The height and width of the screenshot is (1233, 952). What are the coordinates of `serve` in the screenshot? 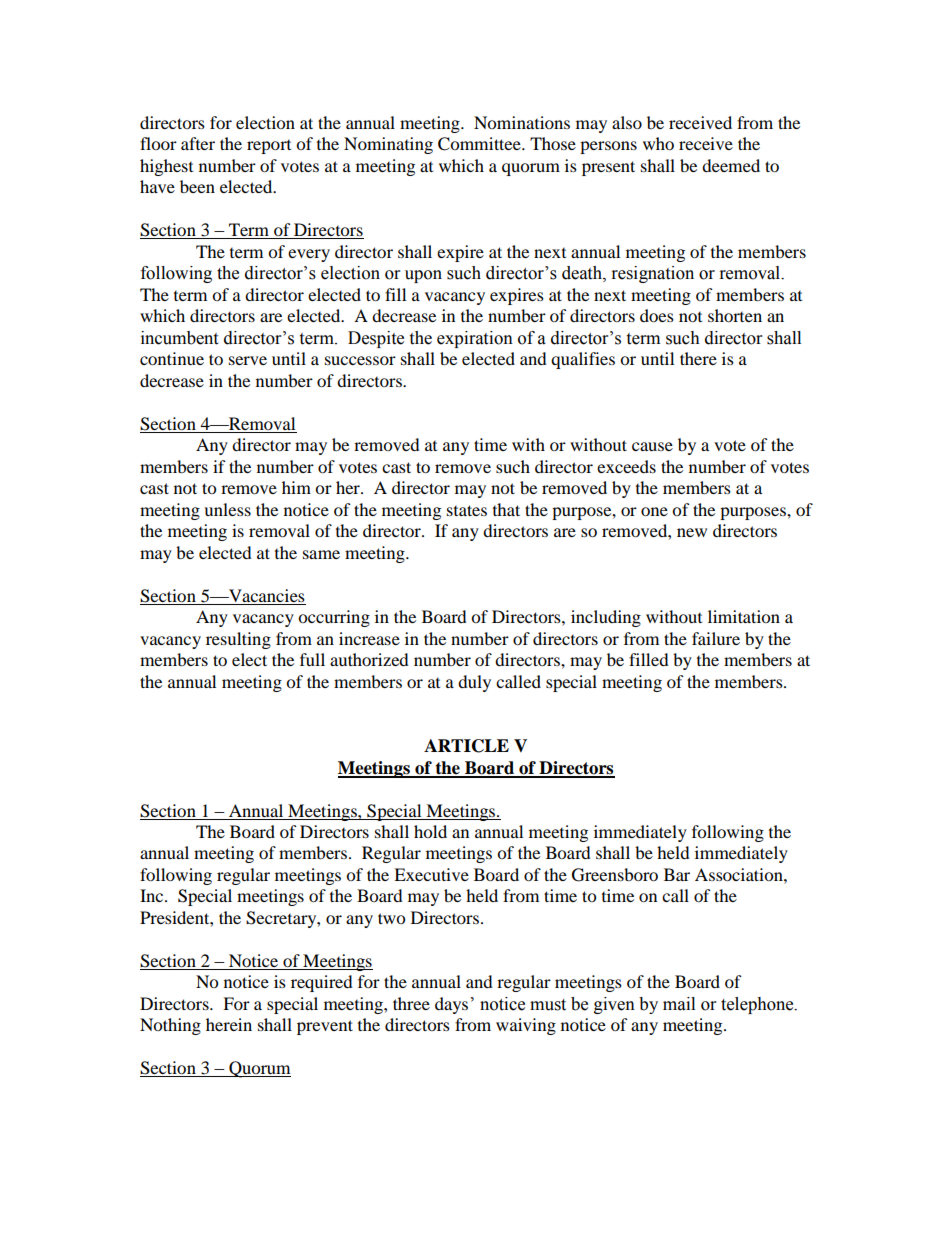 It's located at (248, 360).
